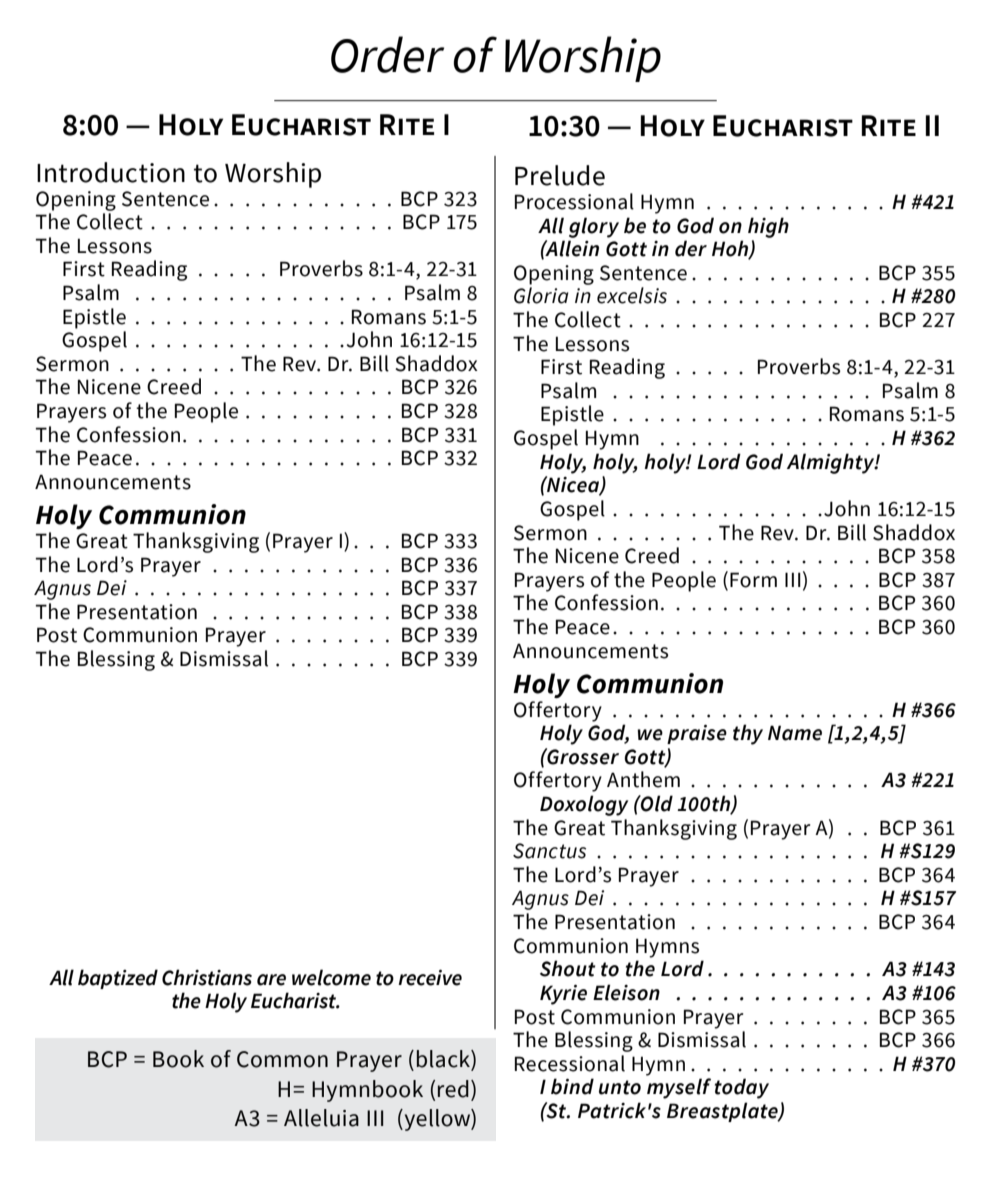 The image size is (991, 1204). Describe the element at coordinates (207, 977) in the image. I see `Christians` at that location.
